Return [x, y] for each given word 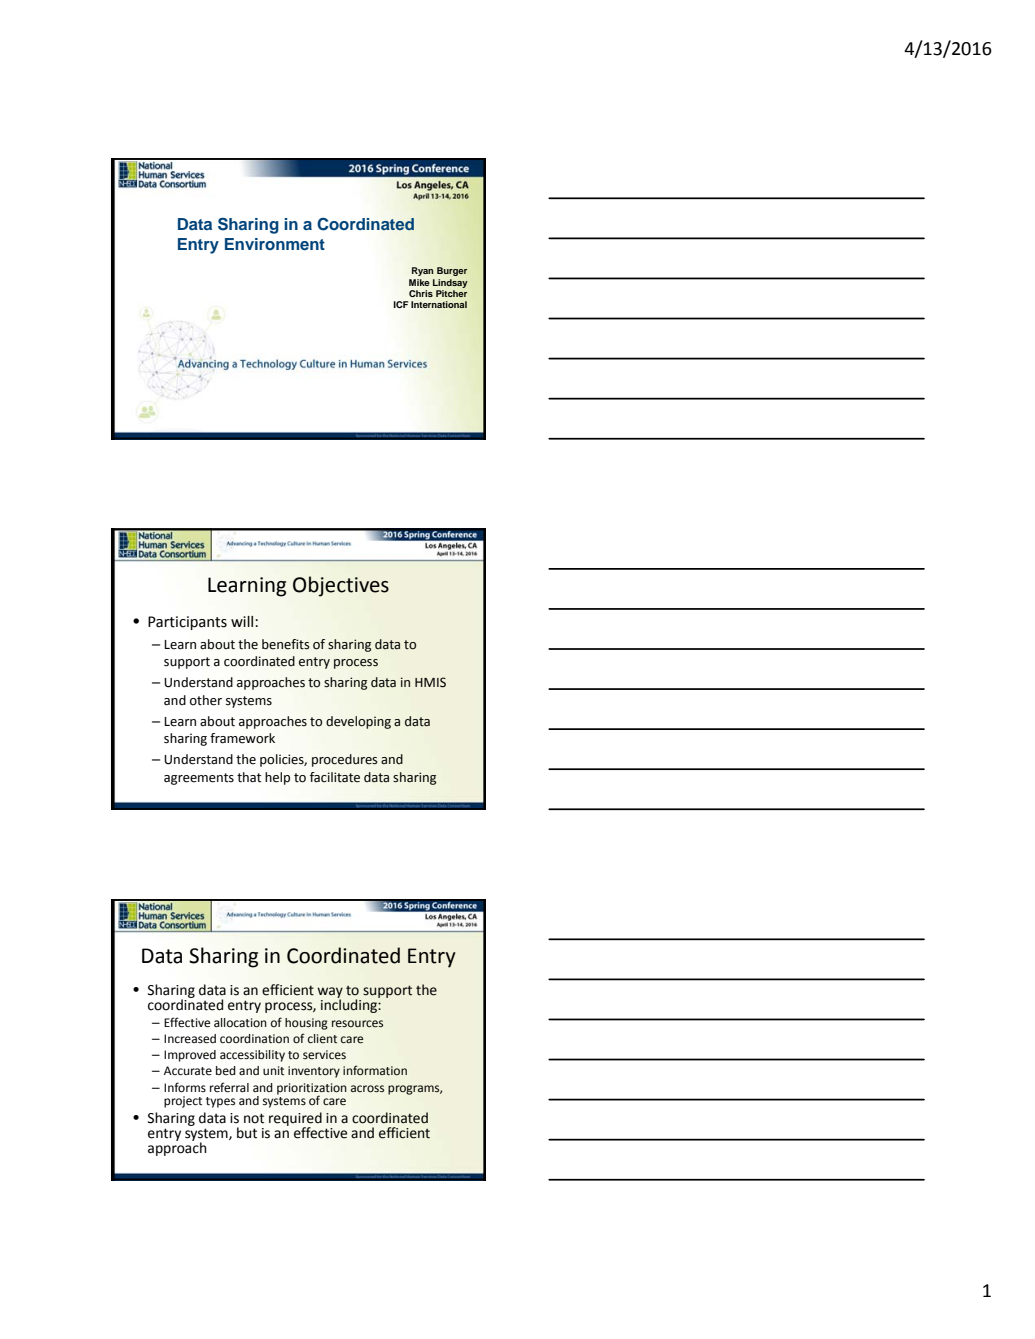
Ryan [423, 271]
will [243, 621]
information [375, 1070]
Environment [275, 244]
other [206, 700]
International [439, 304]
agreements [199, 779]
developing [358, 722]
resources [357, 1024]
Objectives [341, 586]
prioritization [312, 1089]
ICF [401, 304]
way [330, 993]
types [220, 1102]
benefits [286, 644]
